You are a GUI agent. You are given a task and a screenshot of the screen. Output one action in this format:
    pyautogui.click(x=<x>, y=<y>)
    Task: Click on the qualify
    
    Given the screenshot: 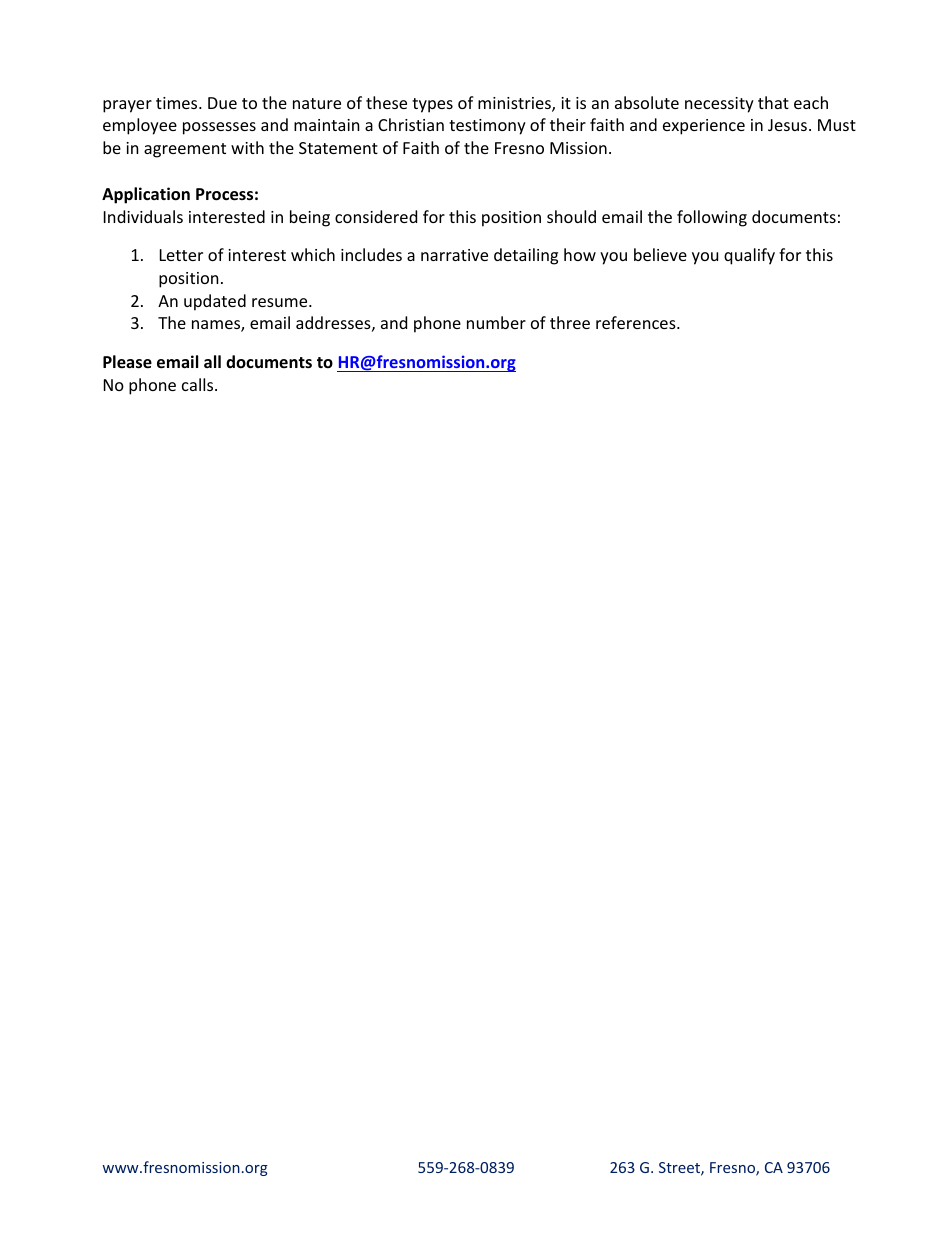 What is the action you would take?
    pyautogui.click(x=749, y=256)
